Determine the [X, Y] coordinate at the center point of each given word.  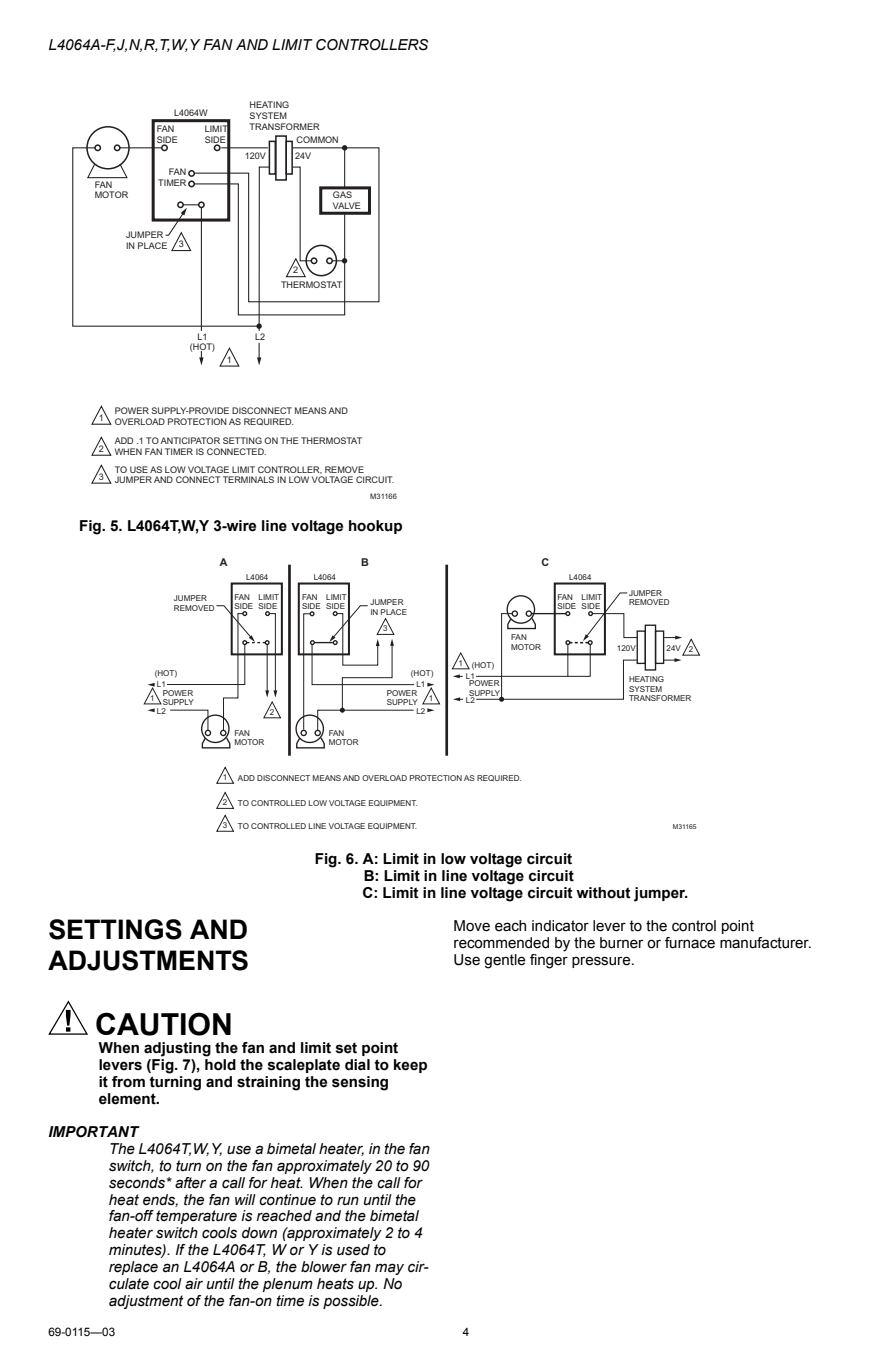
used [353, 1250]
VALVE [346, 205]
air [194, 1284]
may [389, 1269]
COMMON [317, 139]
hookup [375, 527]
